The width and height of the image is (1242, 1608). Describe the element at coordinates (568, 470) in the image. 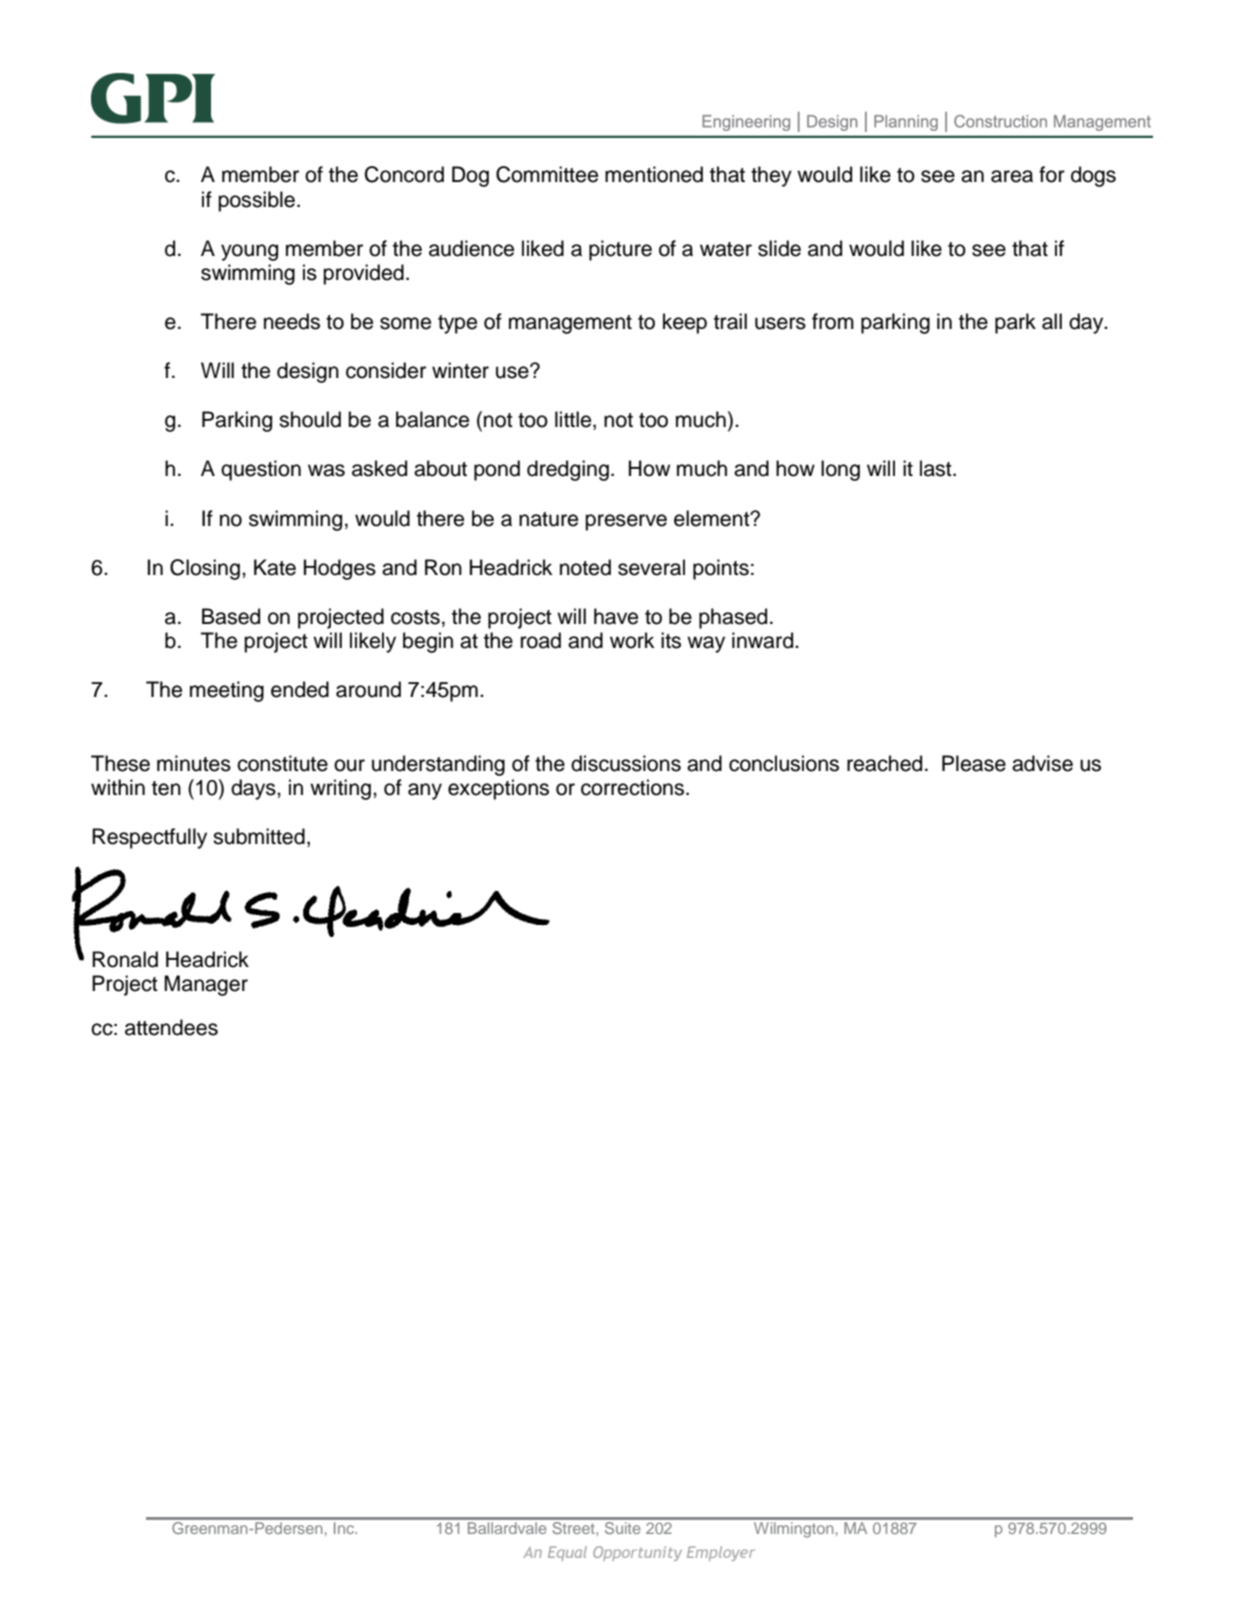

I see `dredging` at that location.
